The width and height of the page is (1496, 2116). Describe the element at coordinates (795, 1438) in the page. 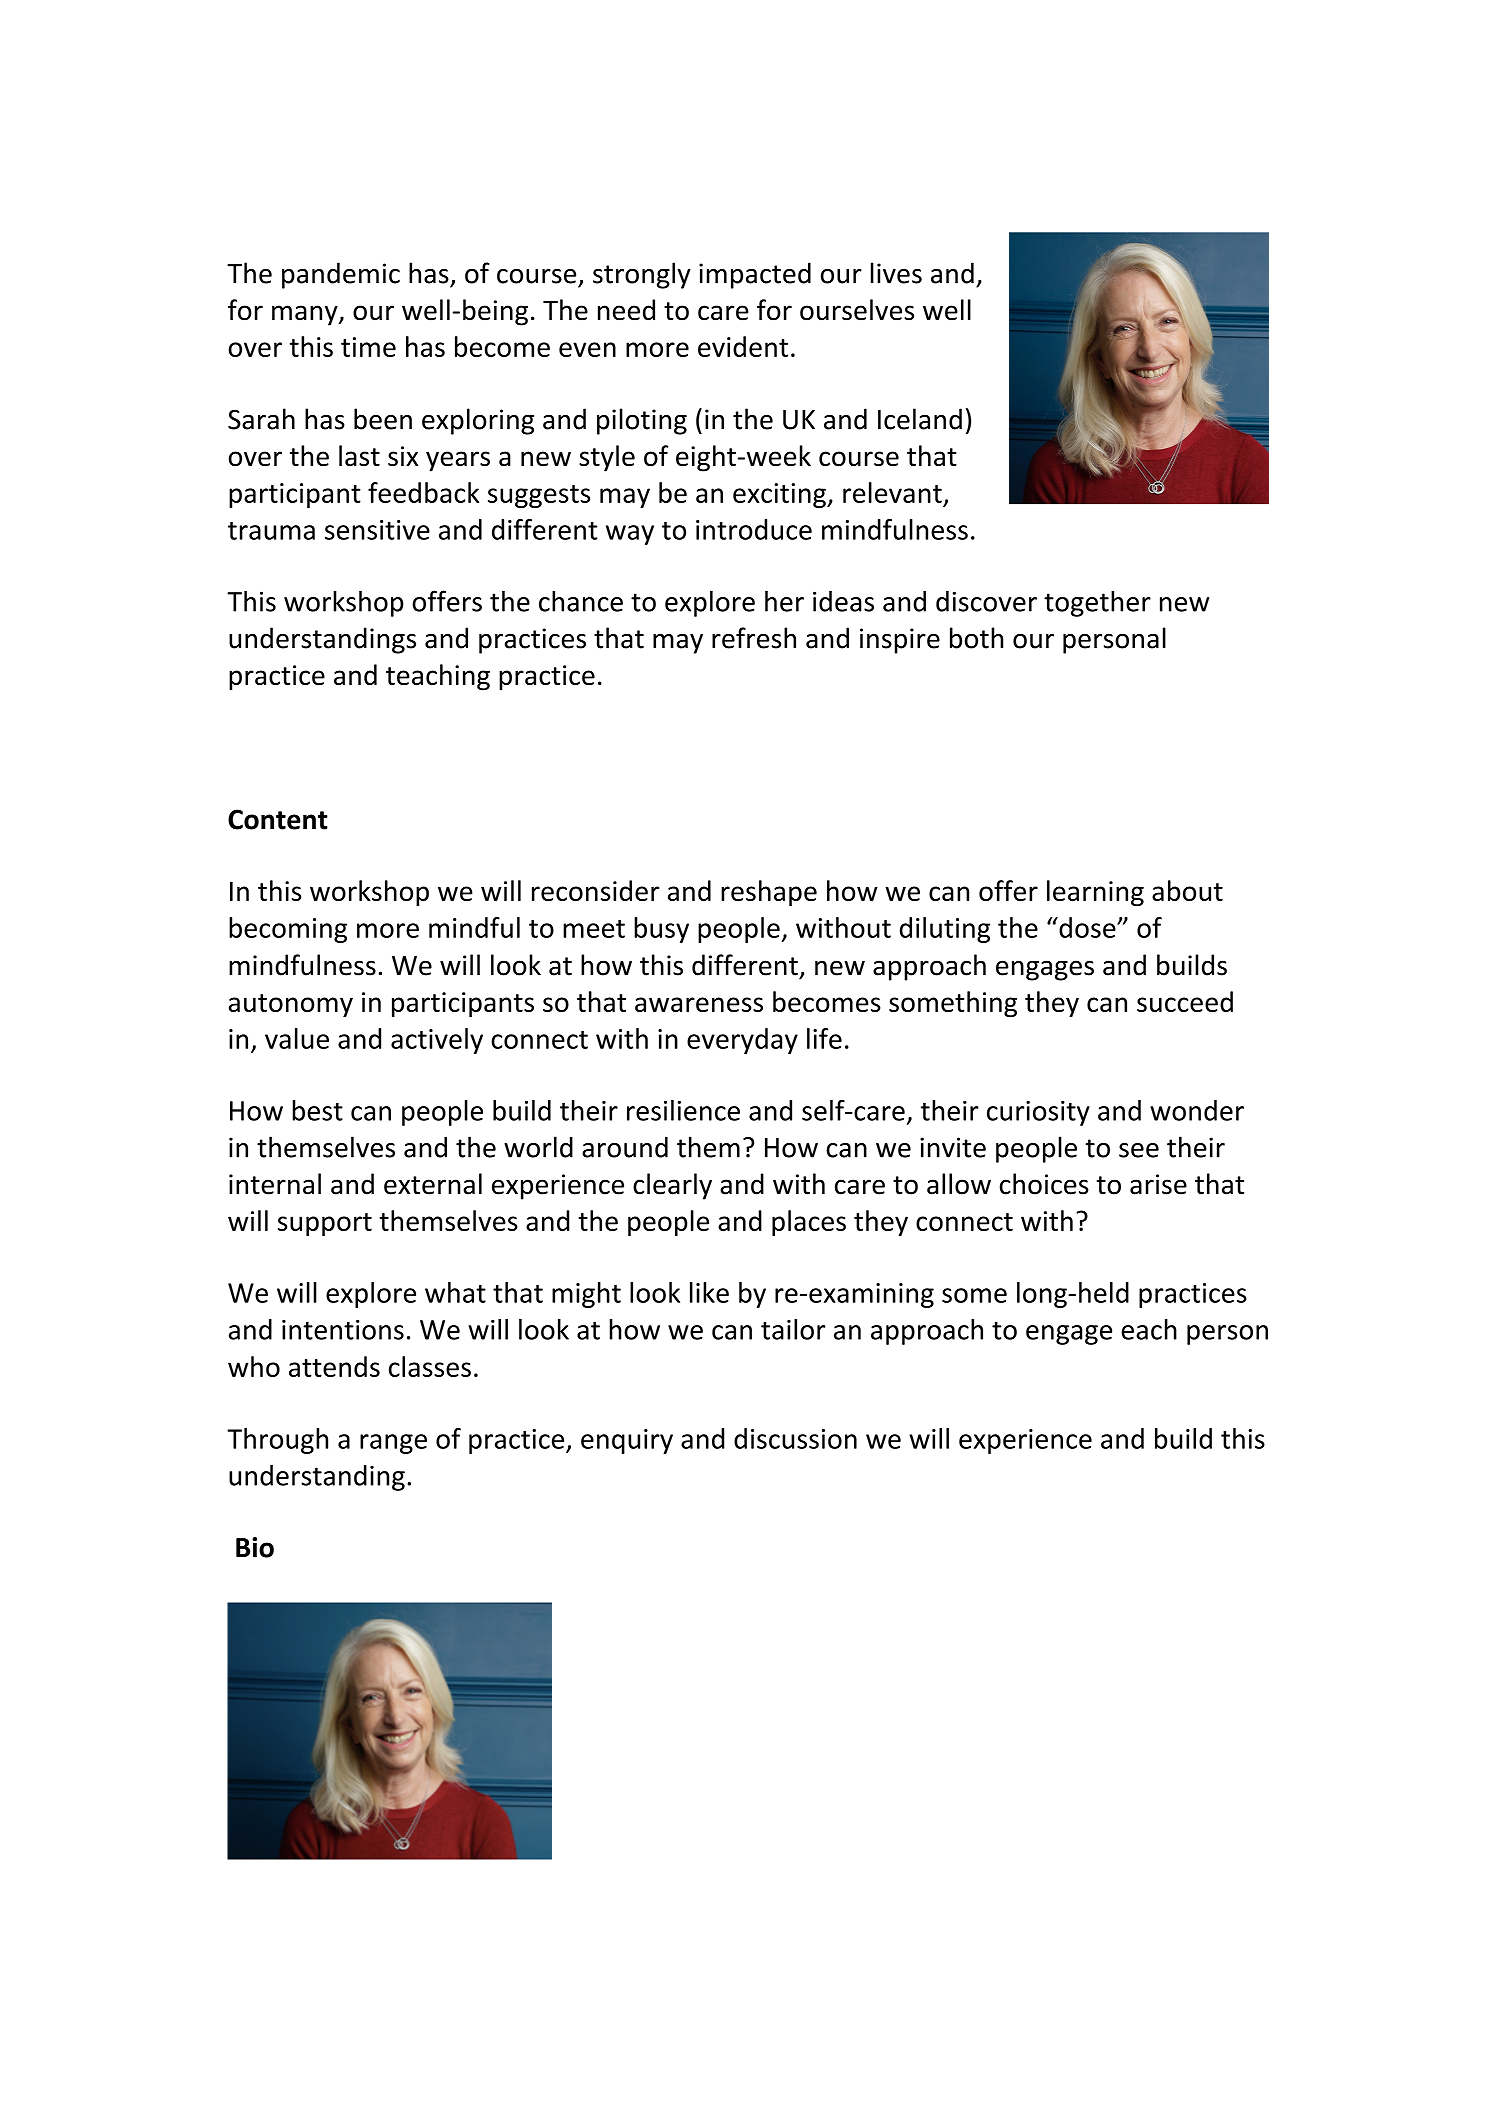

I see `discussion` at that location.
